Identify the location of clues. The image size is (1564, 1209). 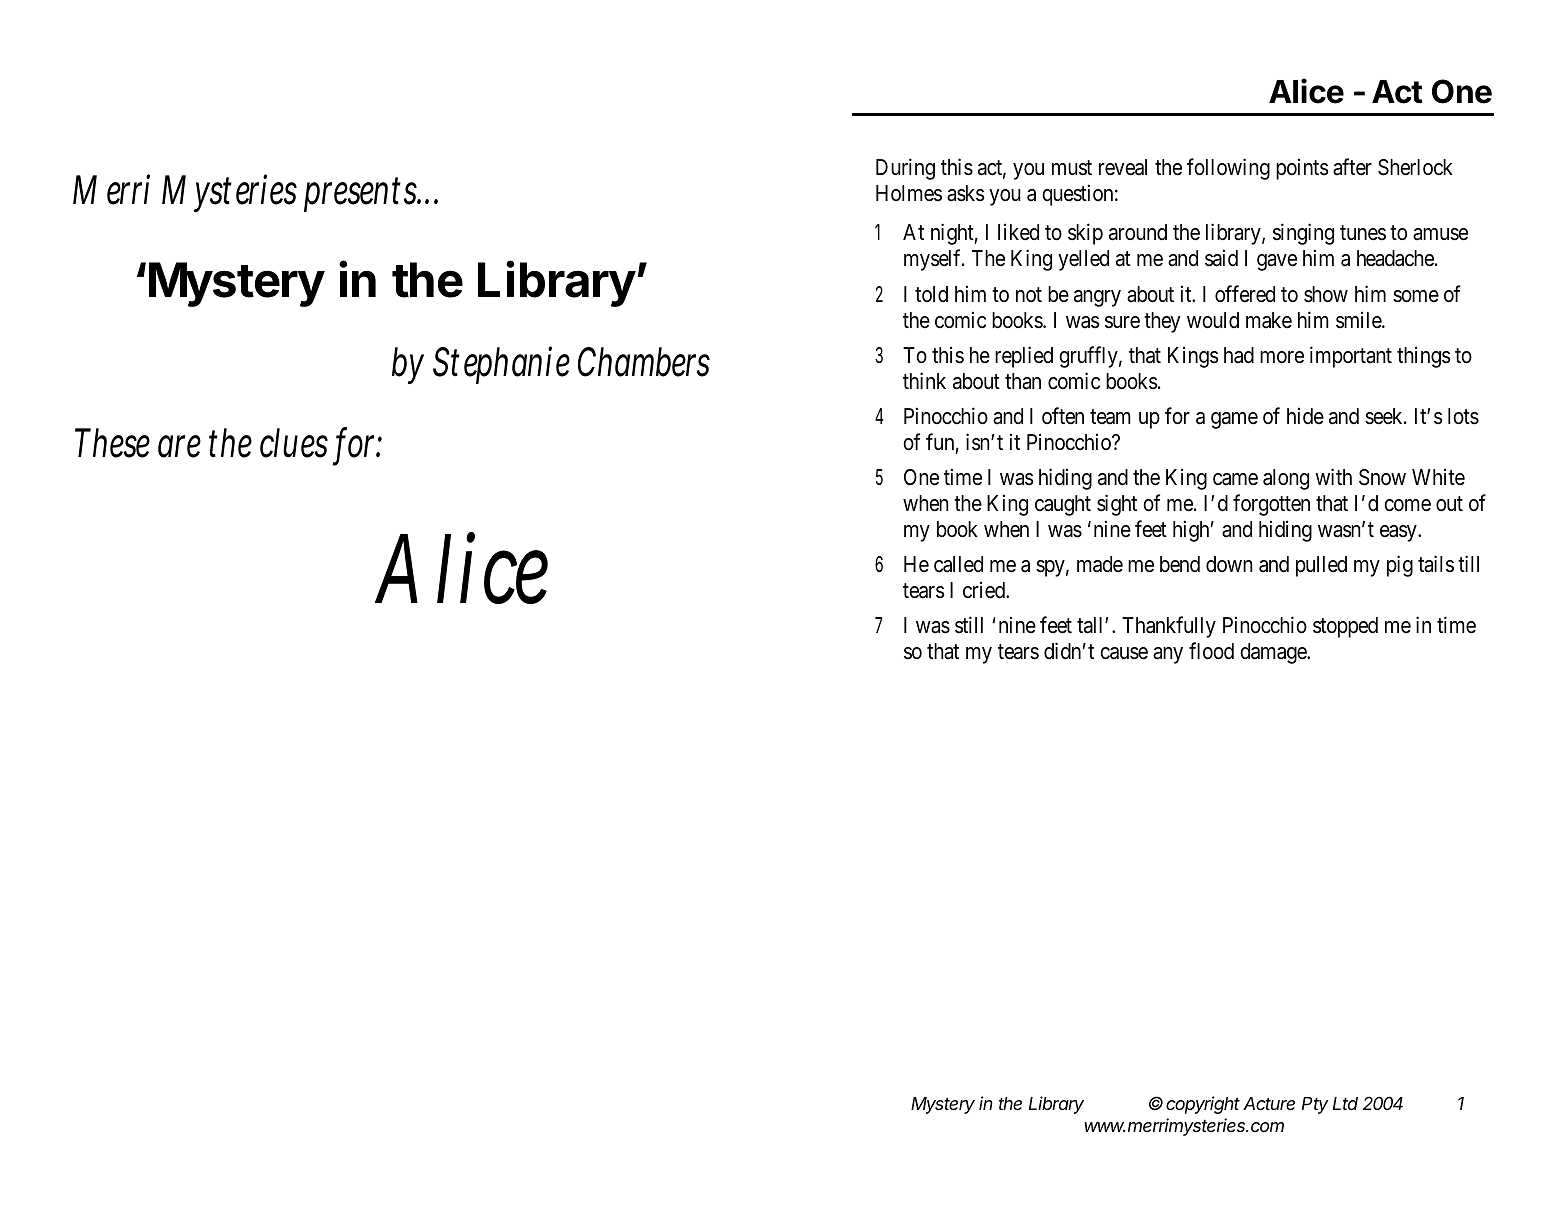
(294, 443).
